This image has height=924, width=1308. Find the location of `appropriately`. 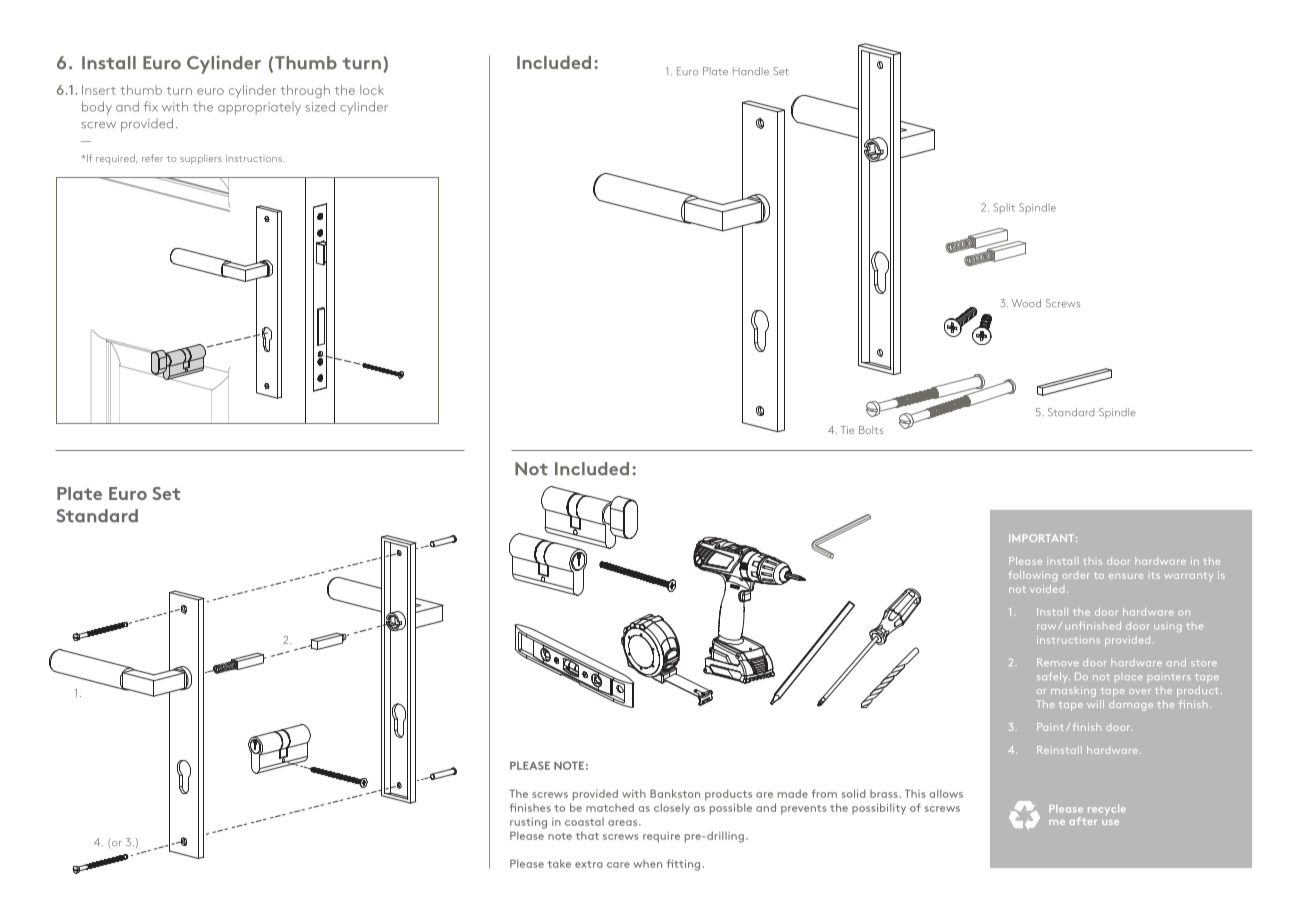

appropriately is located at coordinates (259, 108).
